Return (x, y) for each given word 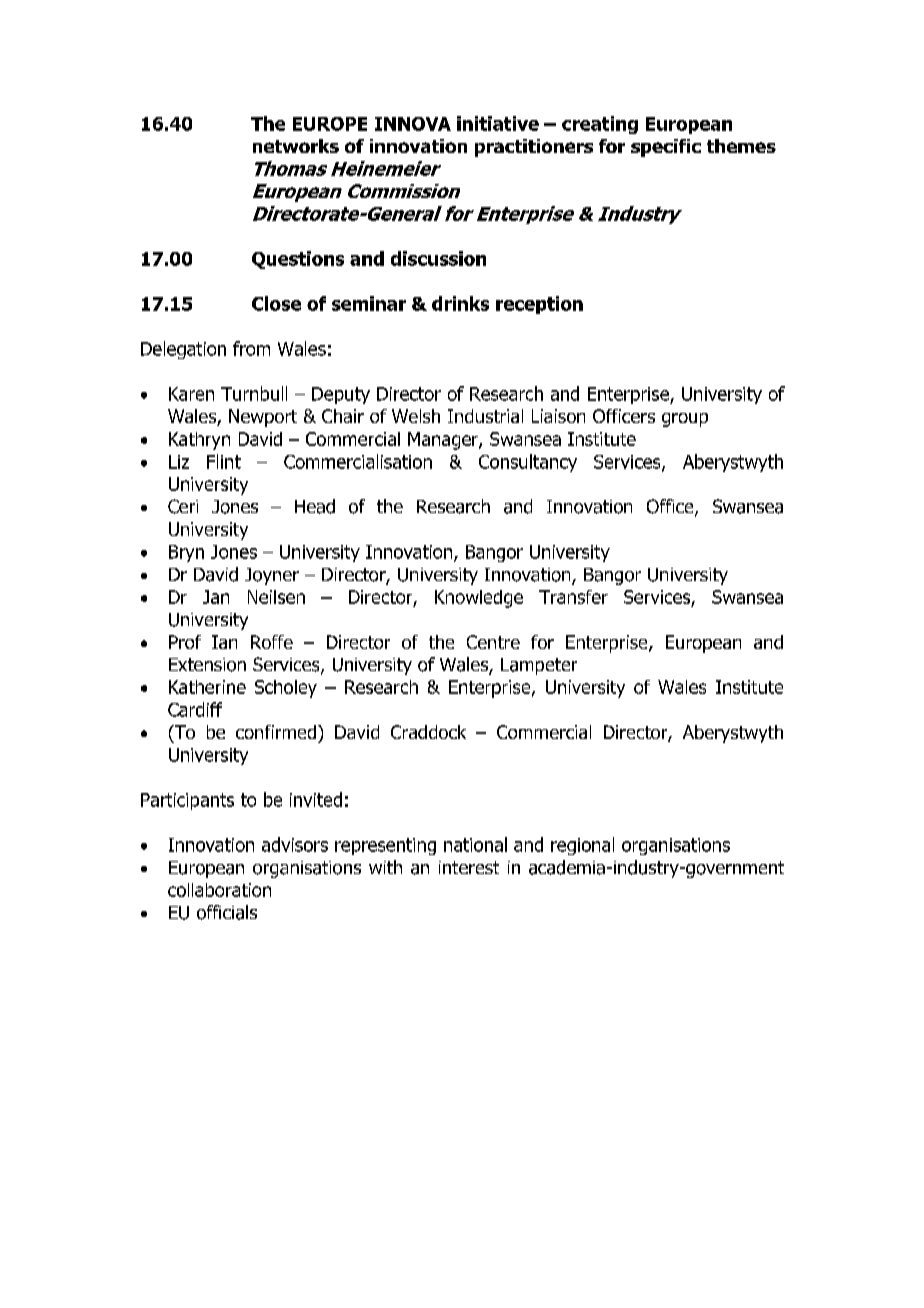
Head (315, 506)
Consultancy (528, 463)
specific (666, 148)
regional (582, 846)
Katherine (207, 687)
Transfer (573, 597)
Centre (493, 642)
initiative (498, 123)
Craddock (428, 732)
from (251, 348)
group (685, 420)
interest (469, 867)
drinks (460, 303)
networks (296, 146)
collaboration (219, 890)
